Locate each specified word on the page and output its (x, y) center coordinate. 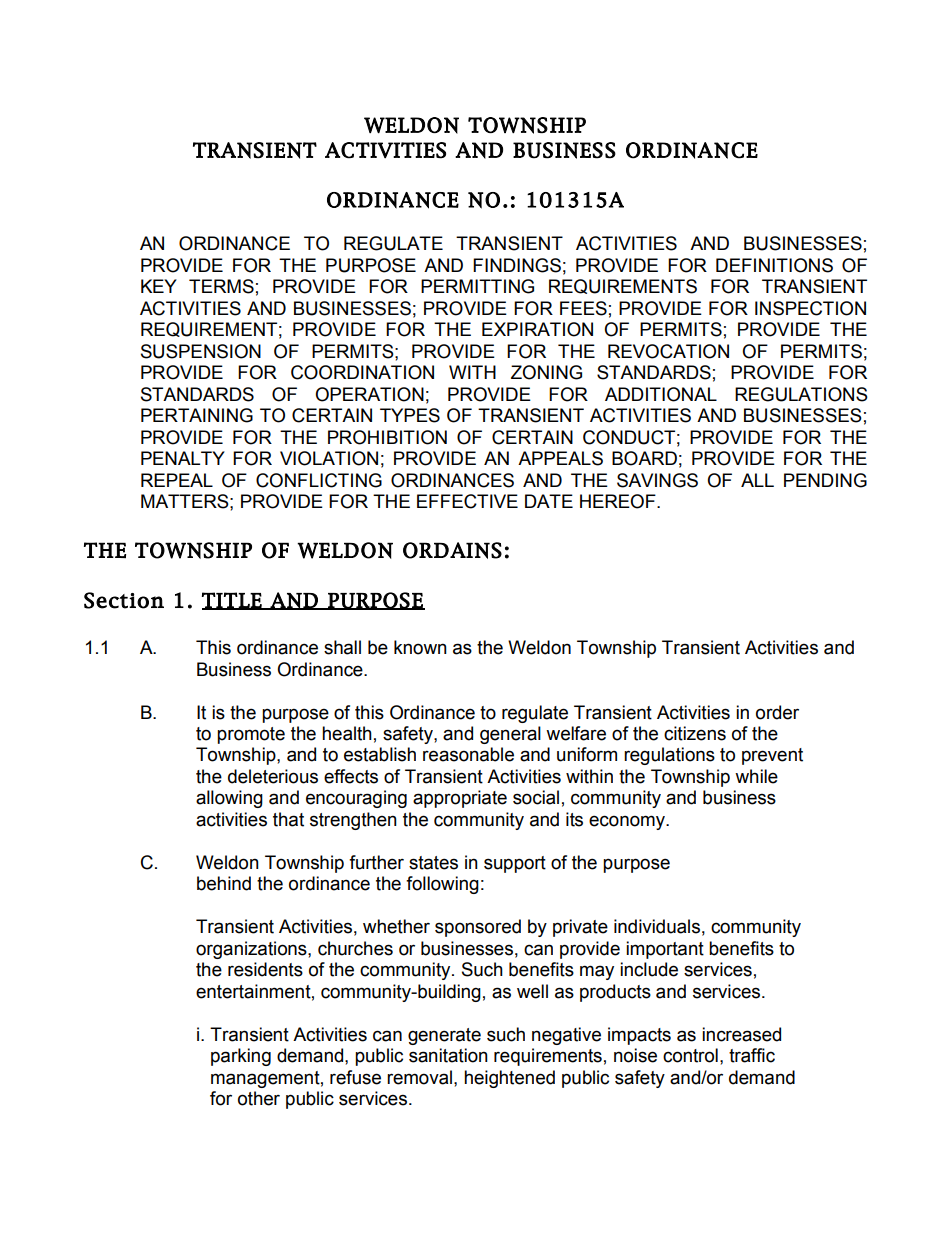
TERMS (221, 286)
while (756, 776)
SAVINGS (657, 480)
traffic (752, 1055)
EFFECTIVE (467, 501)
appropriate (460, 799)
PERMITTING (477, 286)
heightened (509, 1079)
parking (241, 1057)
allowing (229, 799)
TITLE (233, 601)
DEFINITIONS (774, 265)
